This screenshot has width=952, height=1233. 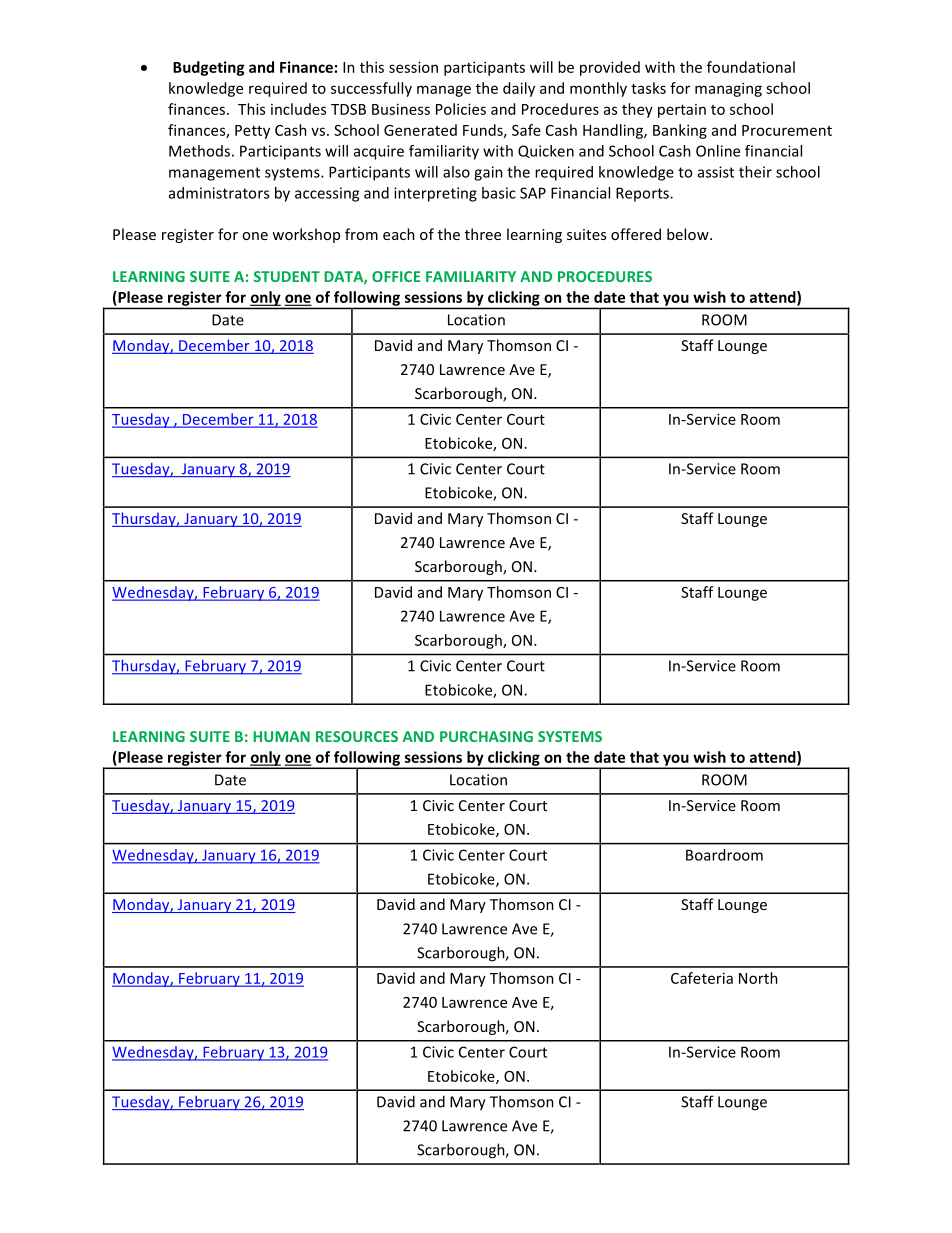 I want to click on North, so click(x=758, y=978).
